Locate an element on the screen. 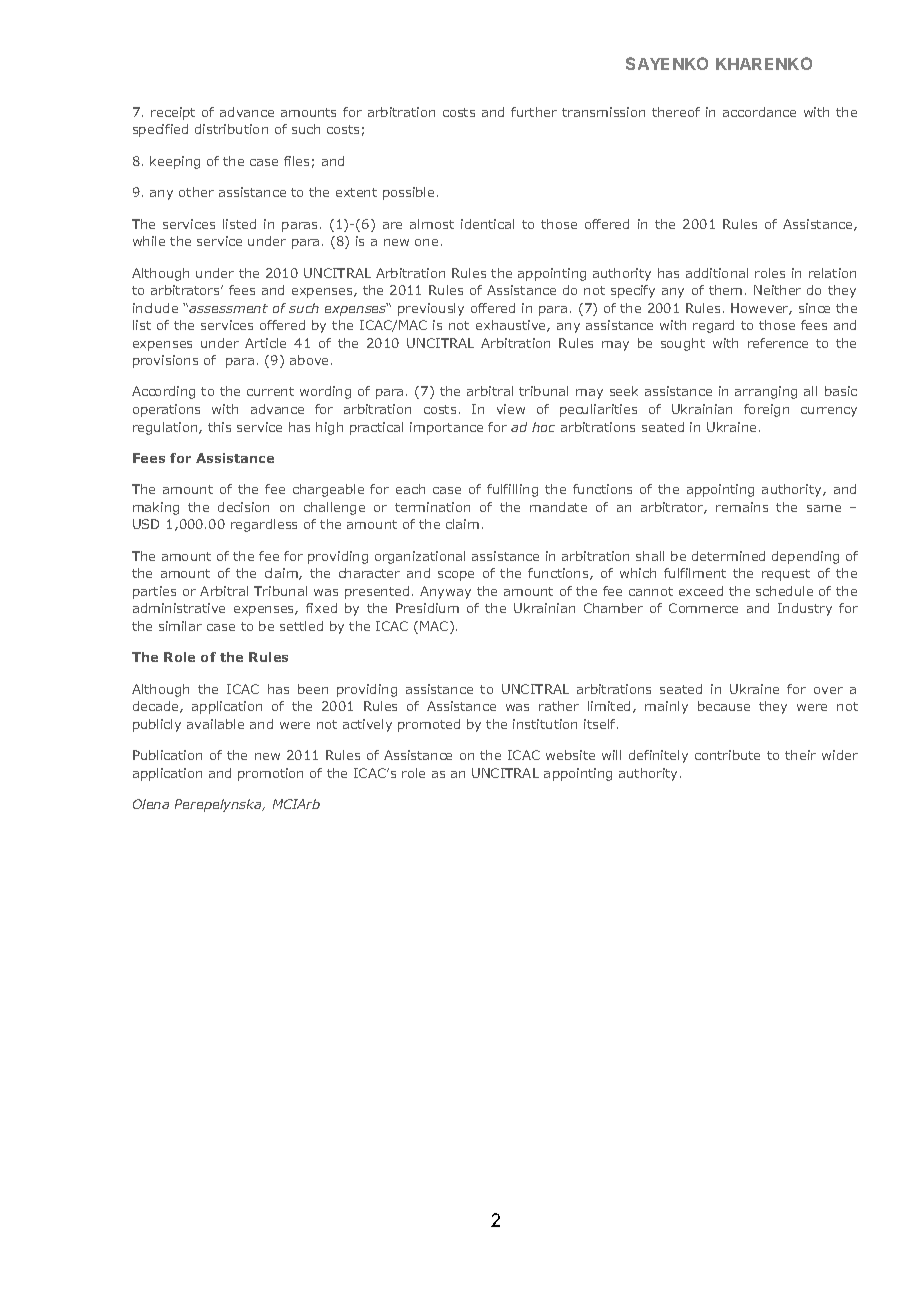 Image resolution: width=924 pixels, height=1308 pixels. foreign is located at coordinates (766, 410).
